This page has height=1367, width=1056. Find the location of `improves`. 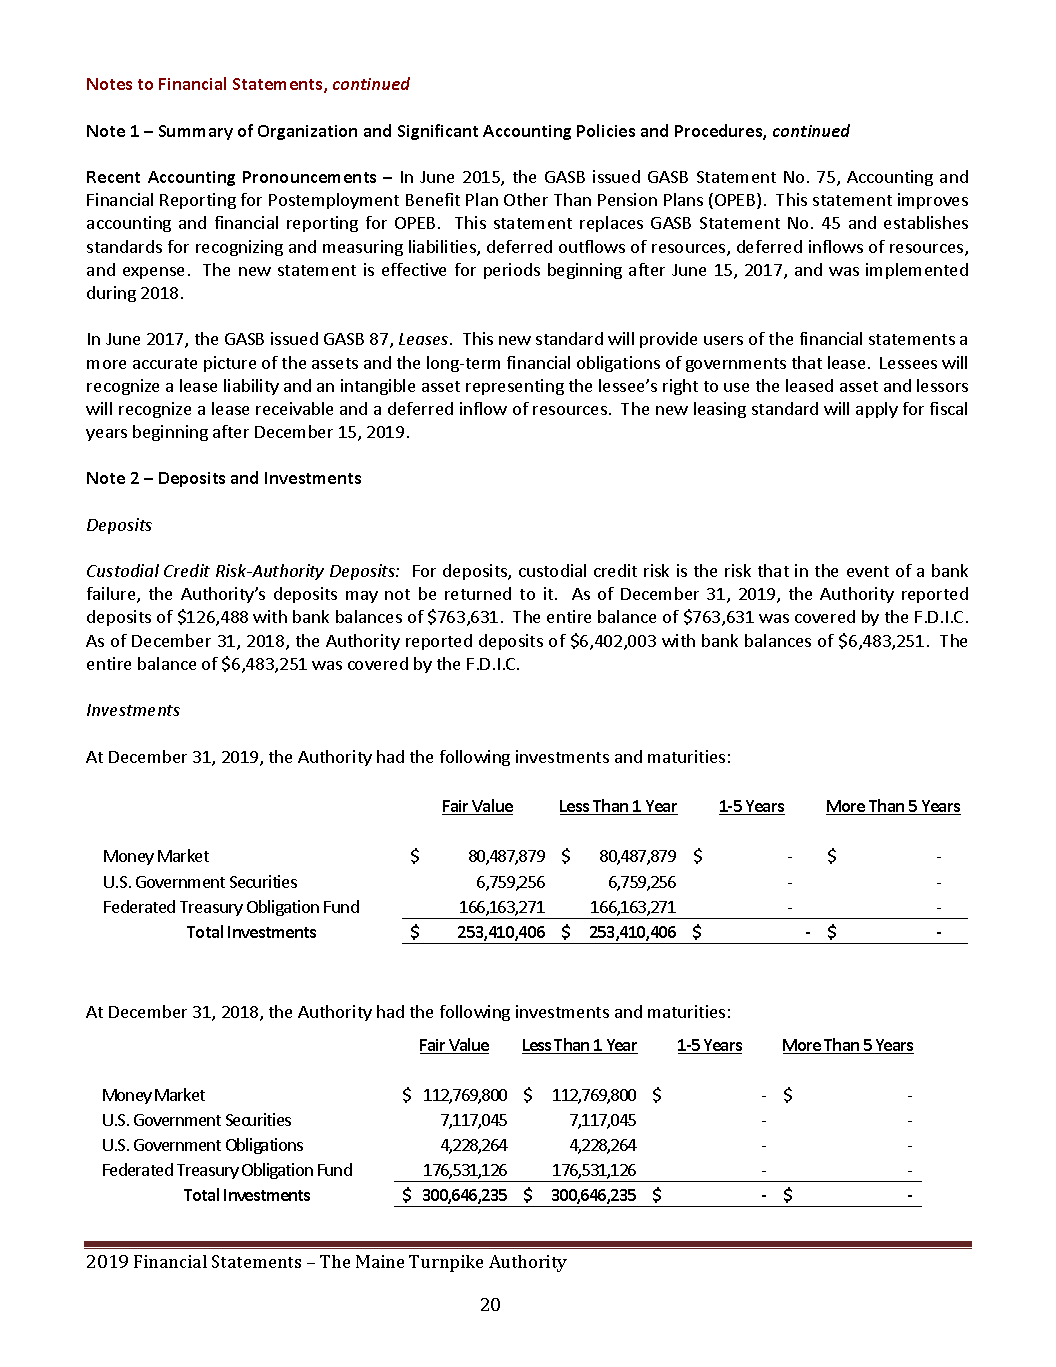

improves is located at coordinates (933, 201).
